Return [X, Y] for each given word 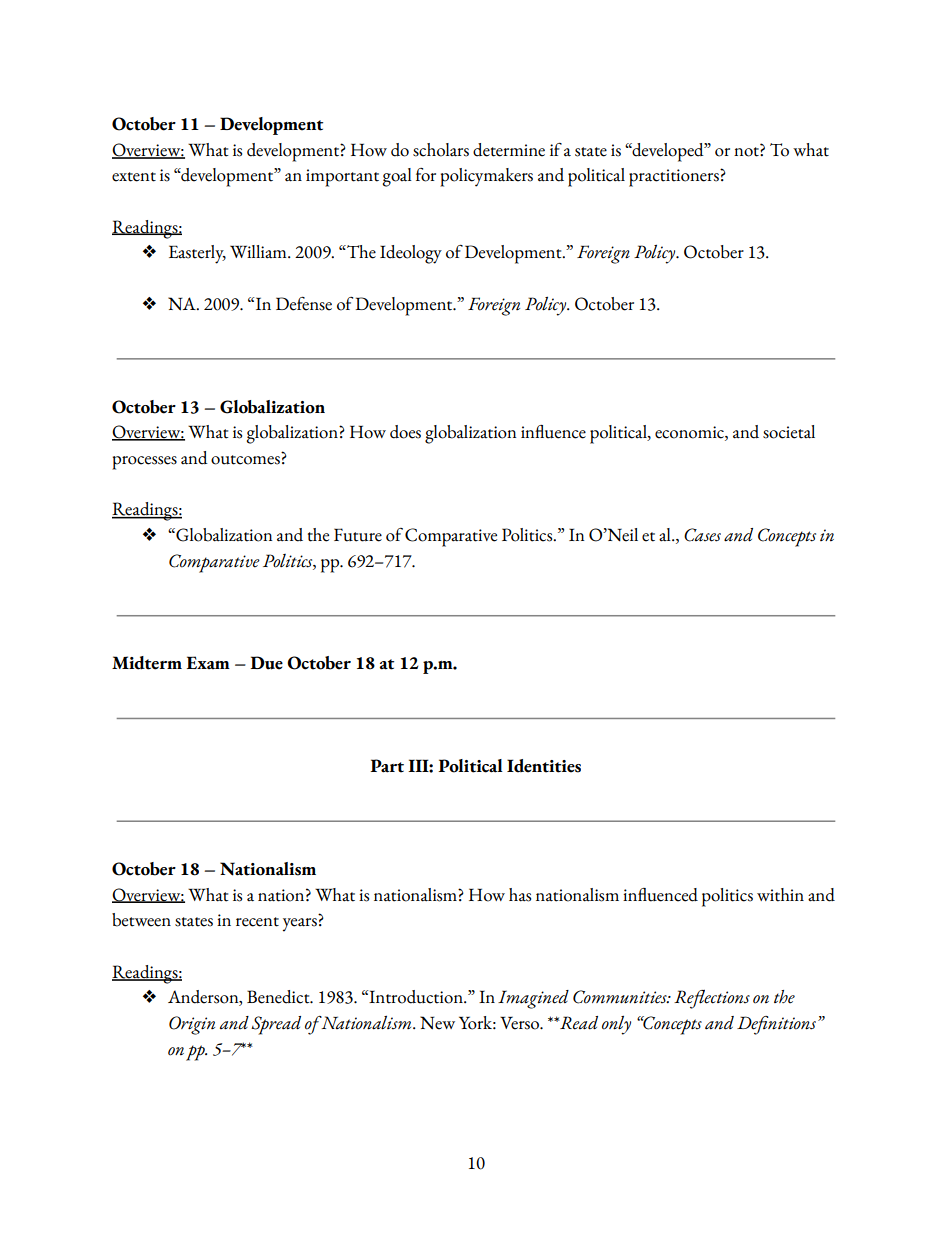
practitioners [675, 178]
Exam [208, 662]
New [437, 1023]
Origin [192, 1025]
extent [134, 177]
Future [358, 535]
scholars [441, 150]
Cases [702, 535]
